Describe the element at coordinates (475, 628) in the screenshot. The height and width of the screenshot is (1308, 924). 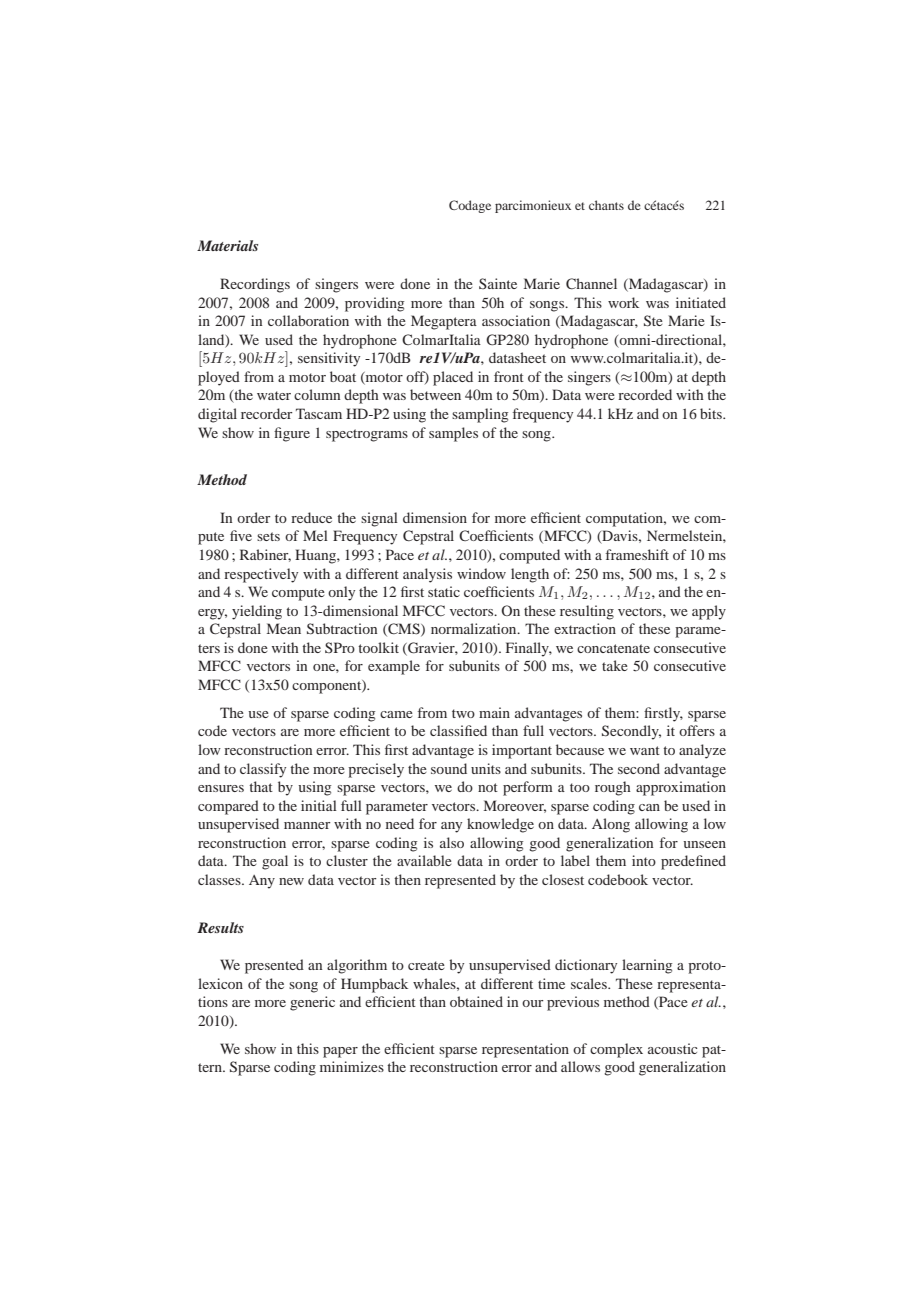
I see `normalization` at that location.
